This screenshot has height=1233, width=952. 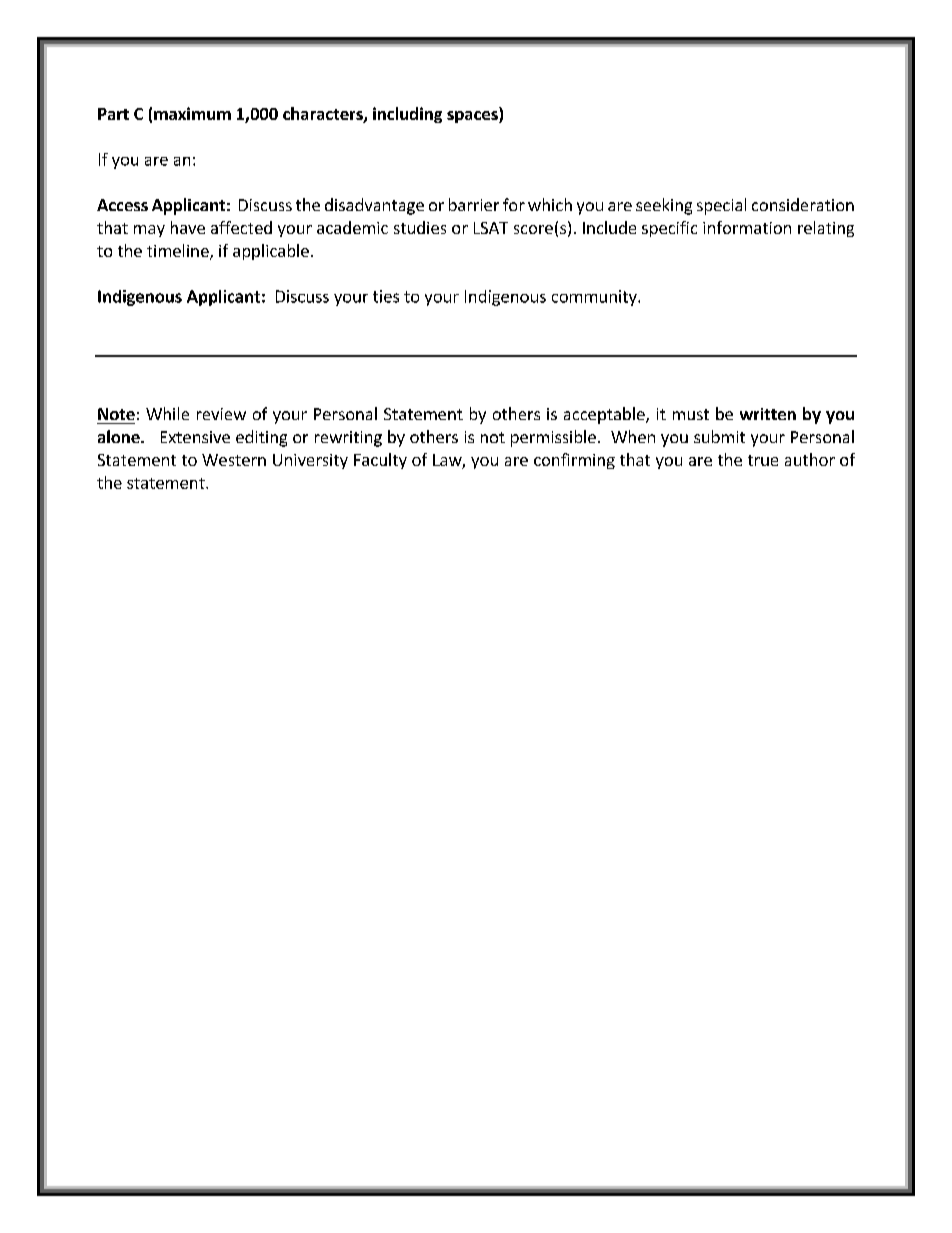 What do you see at coordinates (473, 117) in the screenshot?
I see `spaces` at bounding box center [473, 117].
